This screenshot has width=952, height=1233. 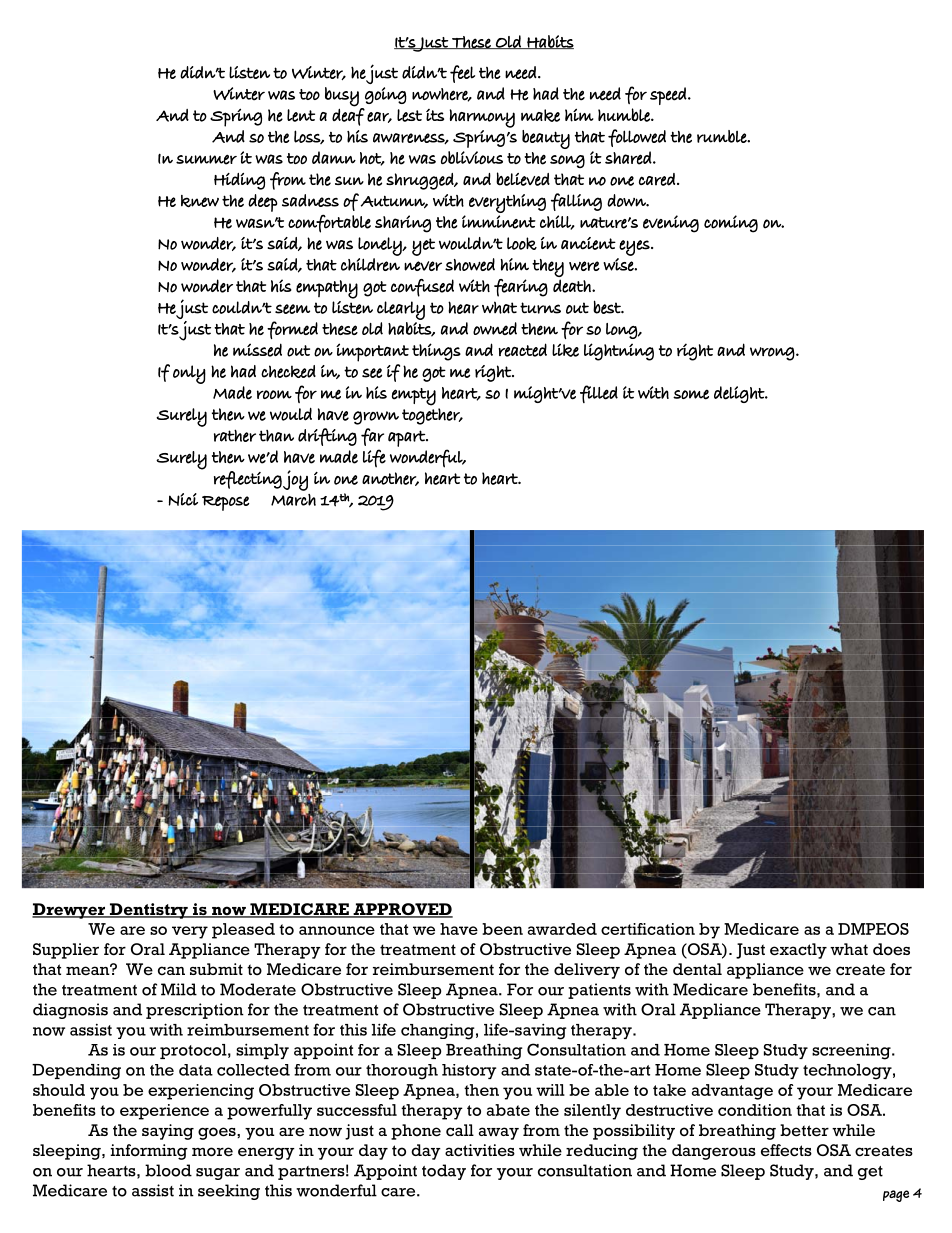 What do you see at coordinates (482, 118) in the screenshot?
I see `harmony` at bounding box center [482, 118].
